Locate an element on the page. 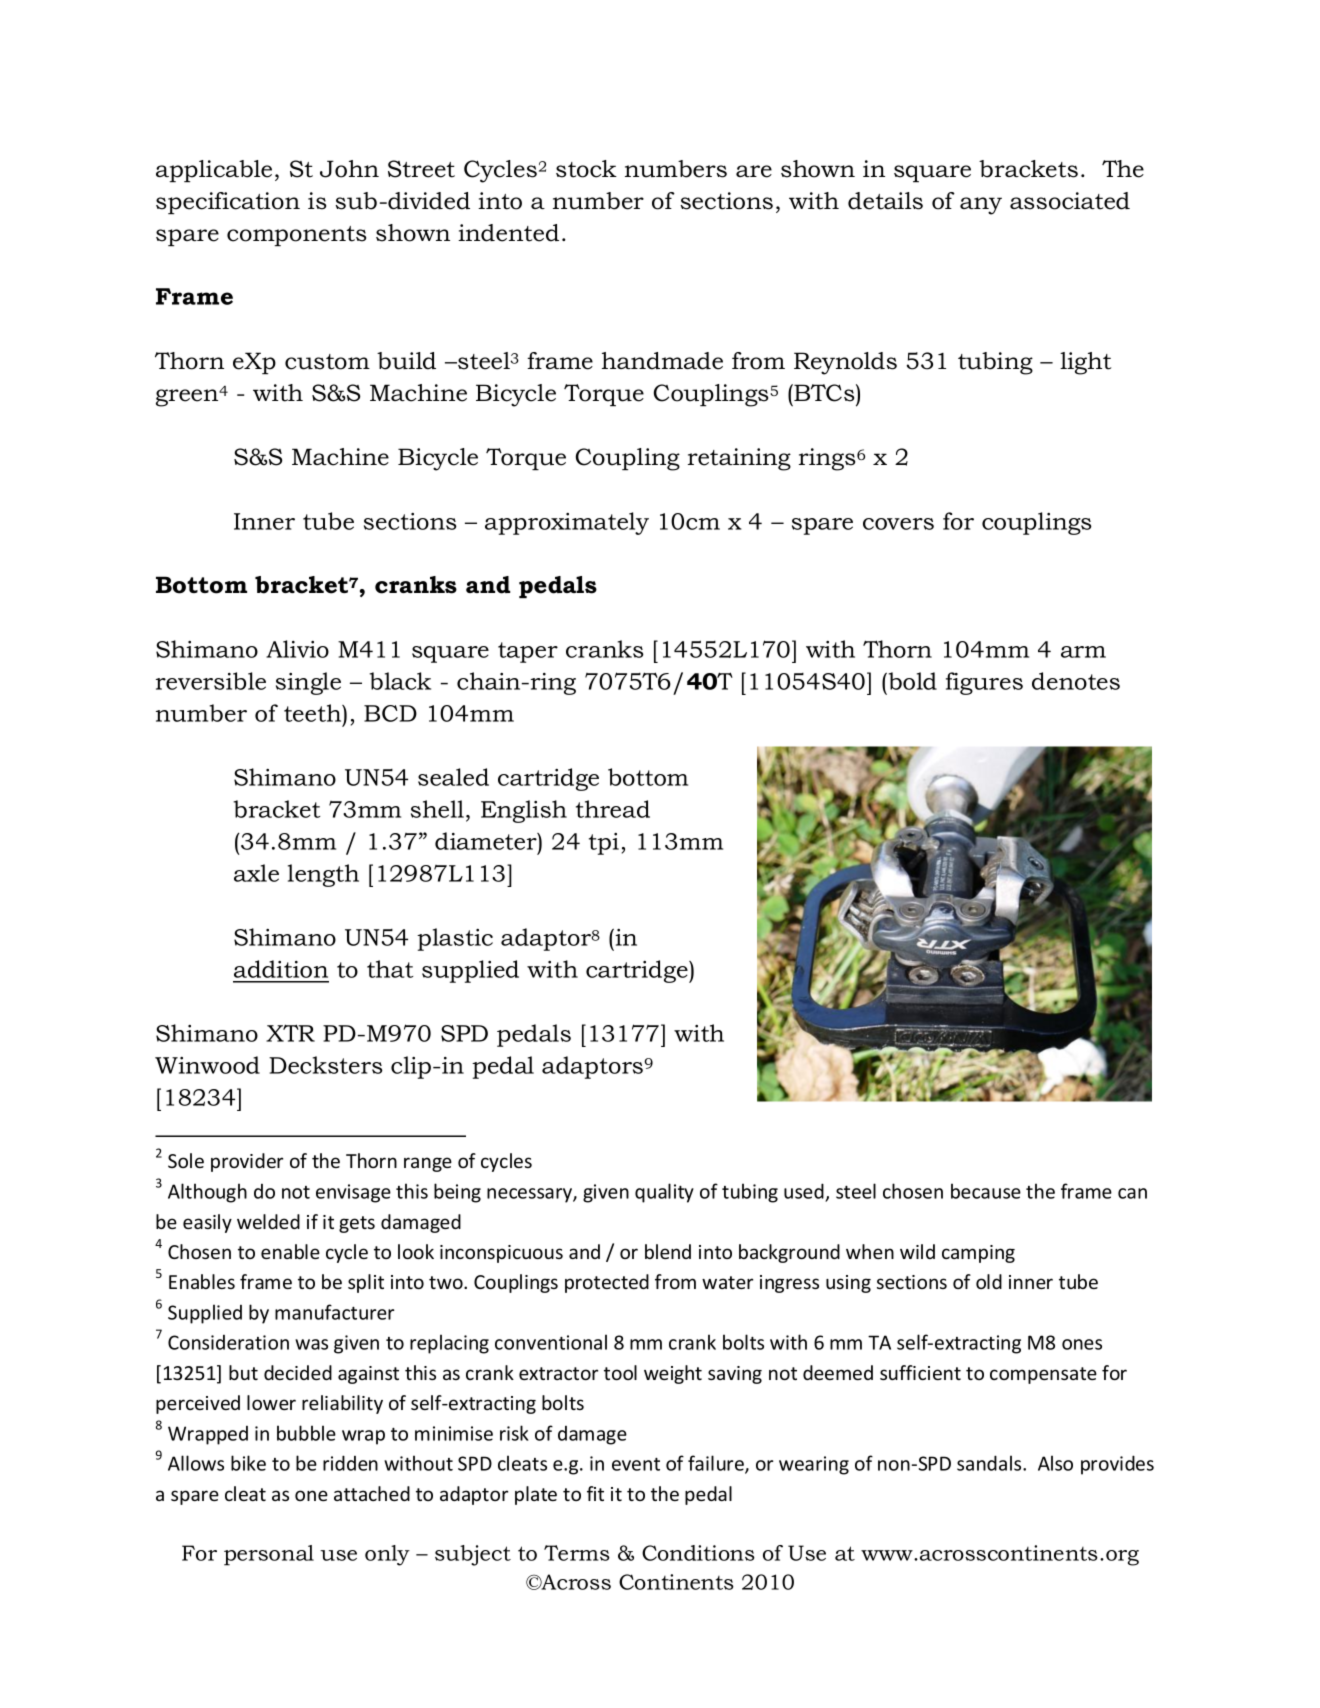  taper is located at coordinates (528, 652).
